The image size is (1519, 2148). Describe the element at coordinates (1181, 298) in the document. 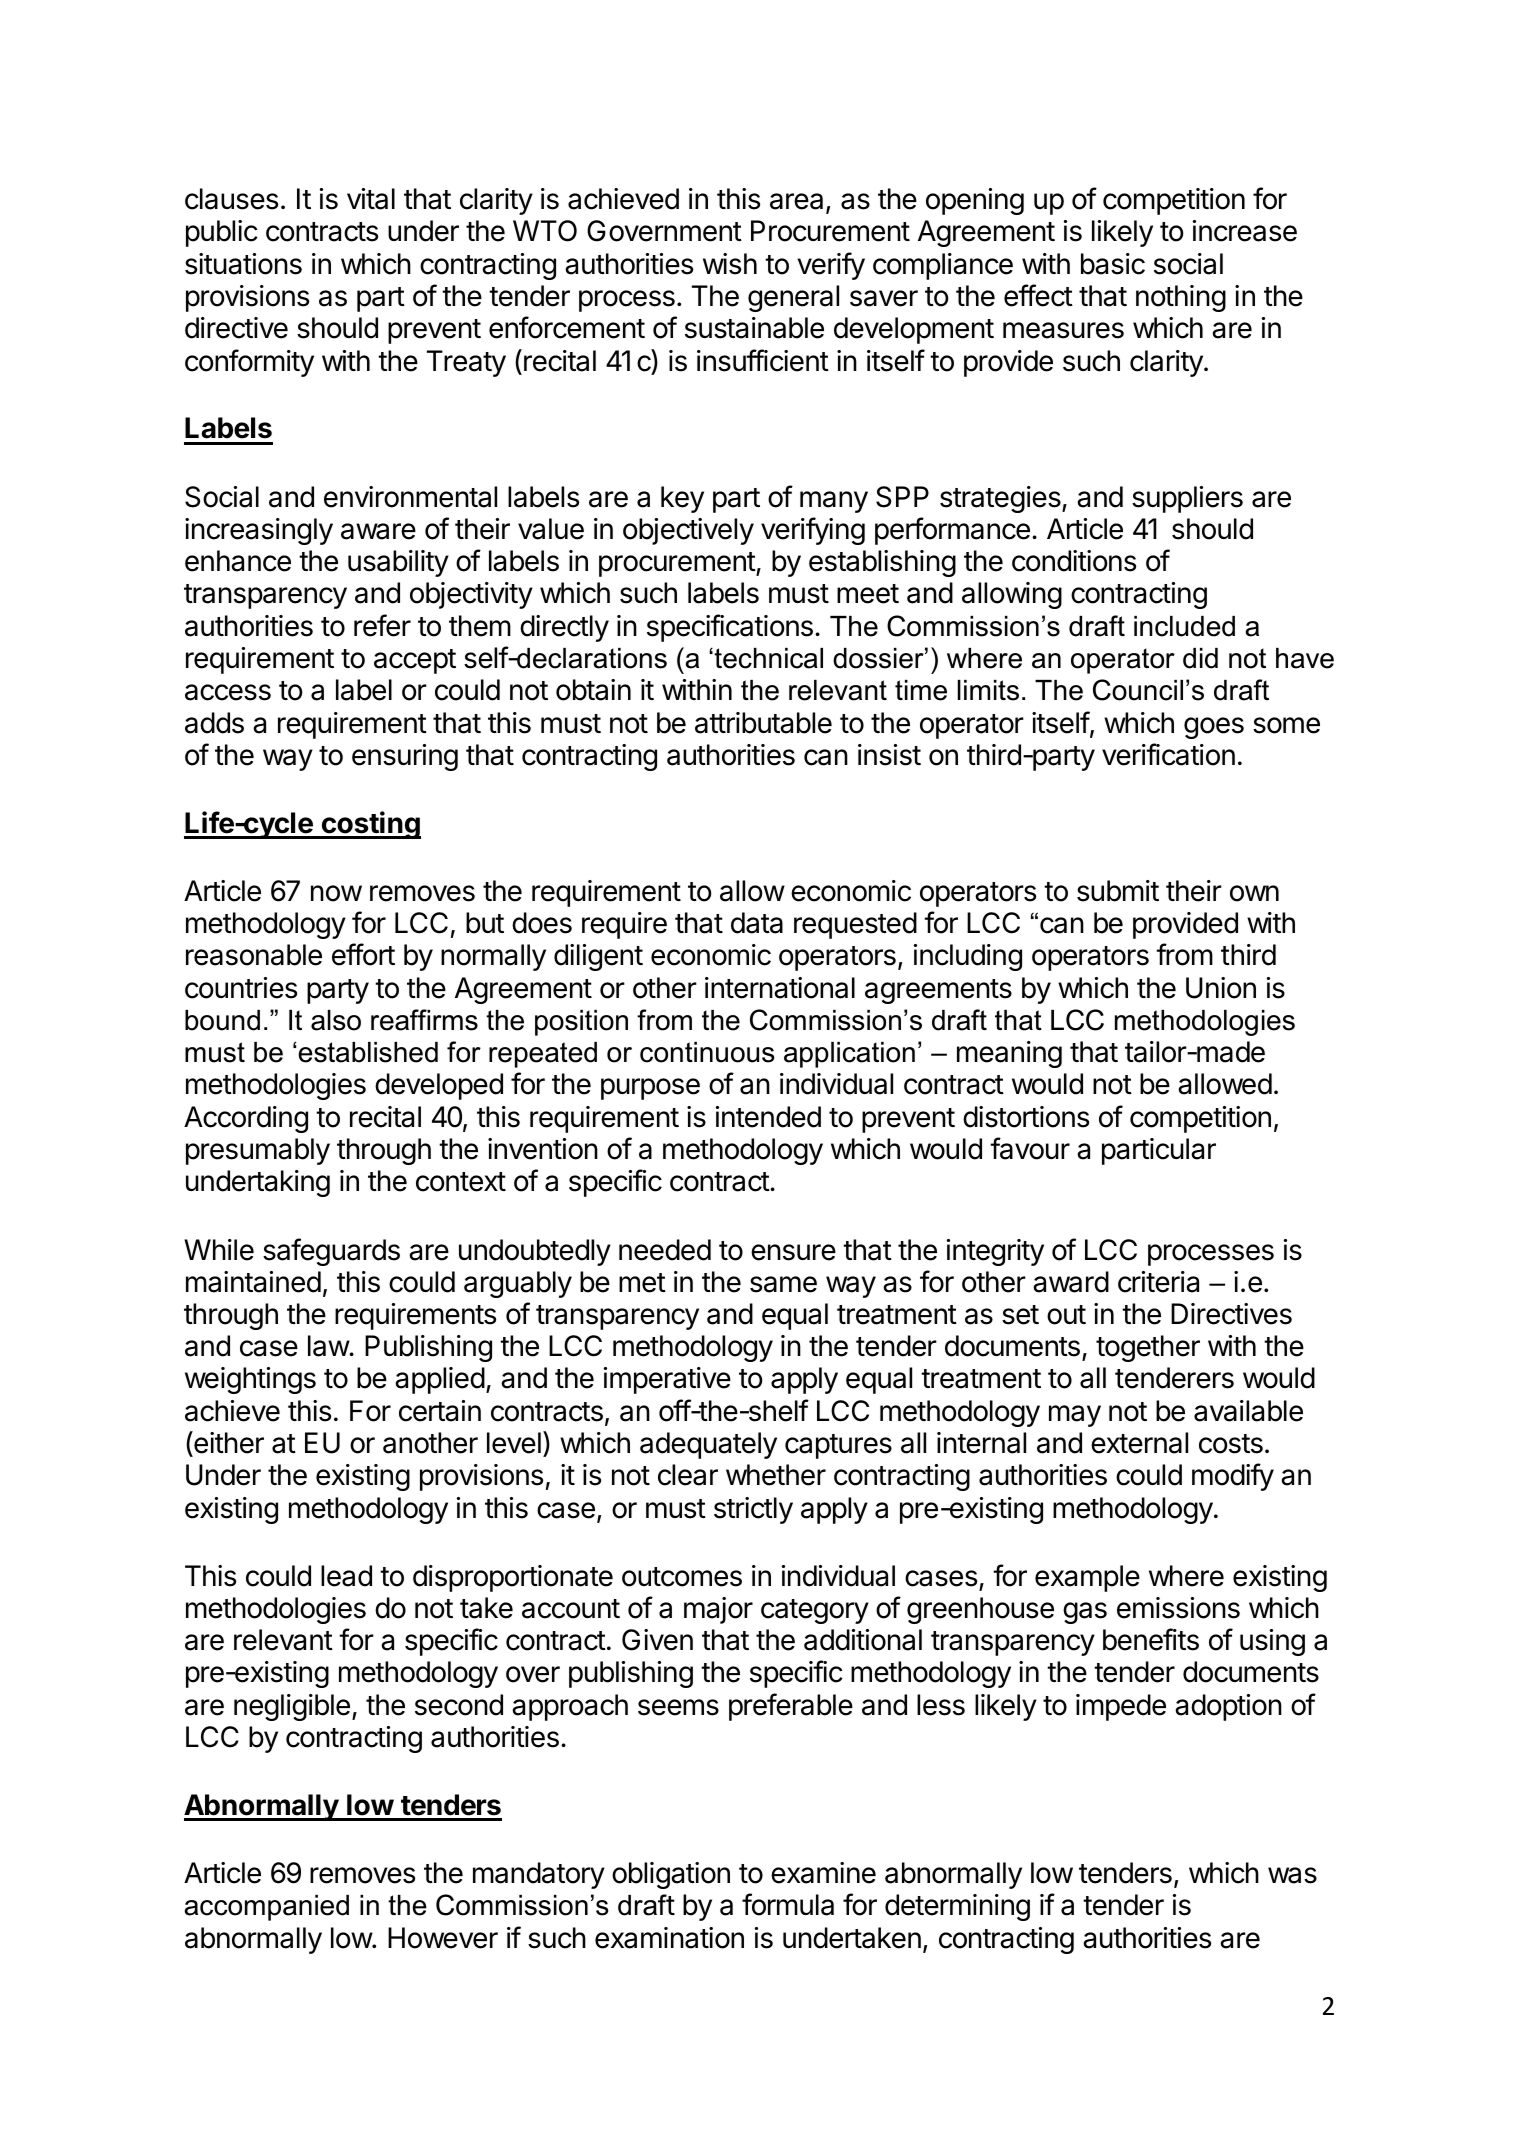

I see `nothing` at that location.
